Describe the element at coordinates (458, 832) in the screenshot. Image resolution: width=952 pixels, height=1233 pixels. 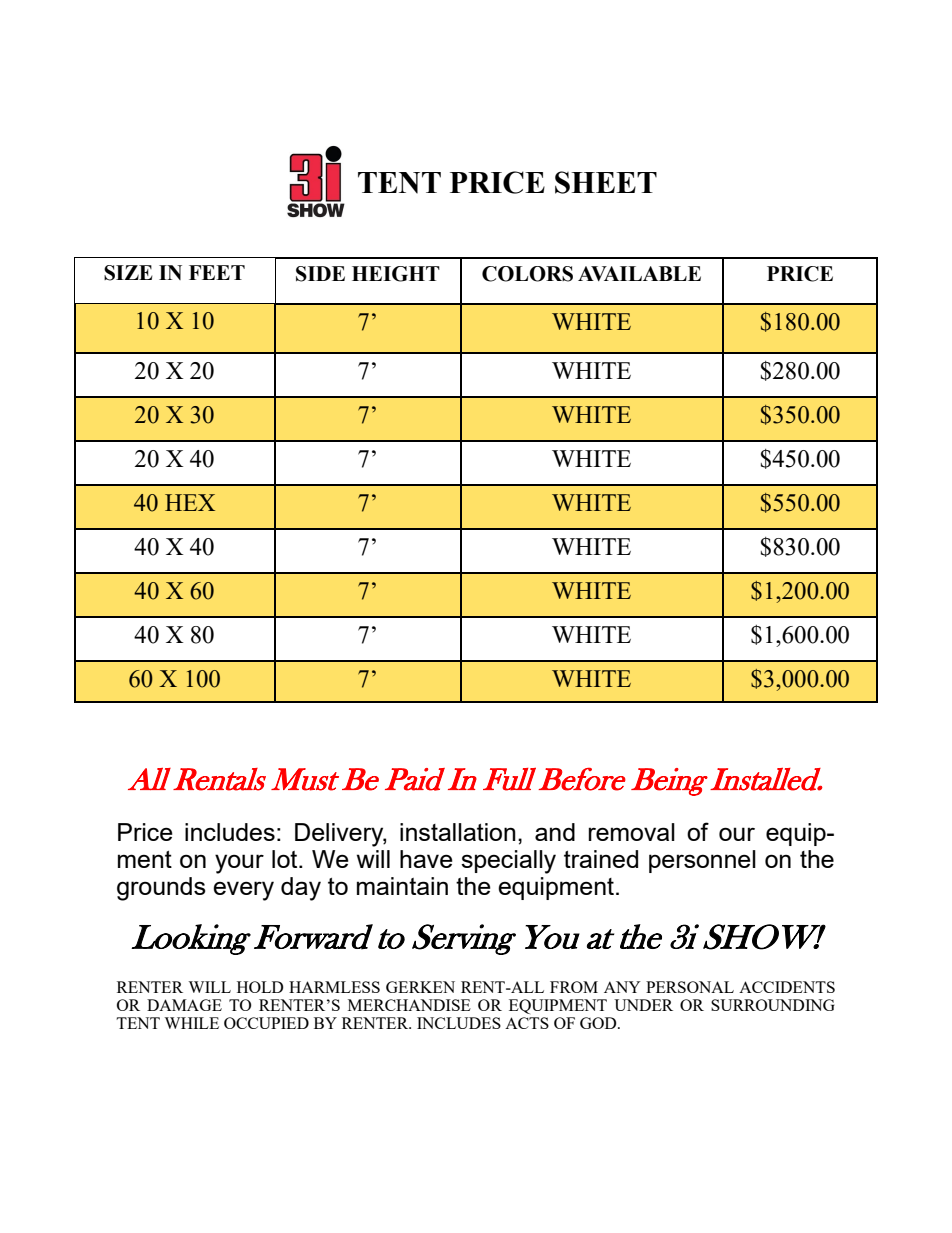
I see `installation` at that location.
